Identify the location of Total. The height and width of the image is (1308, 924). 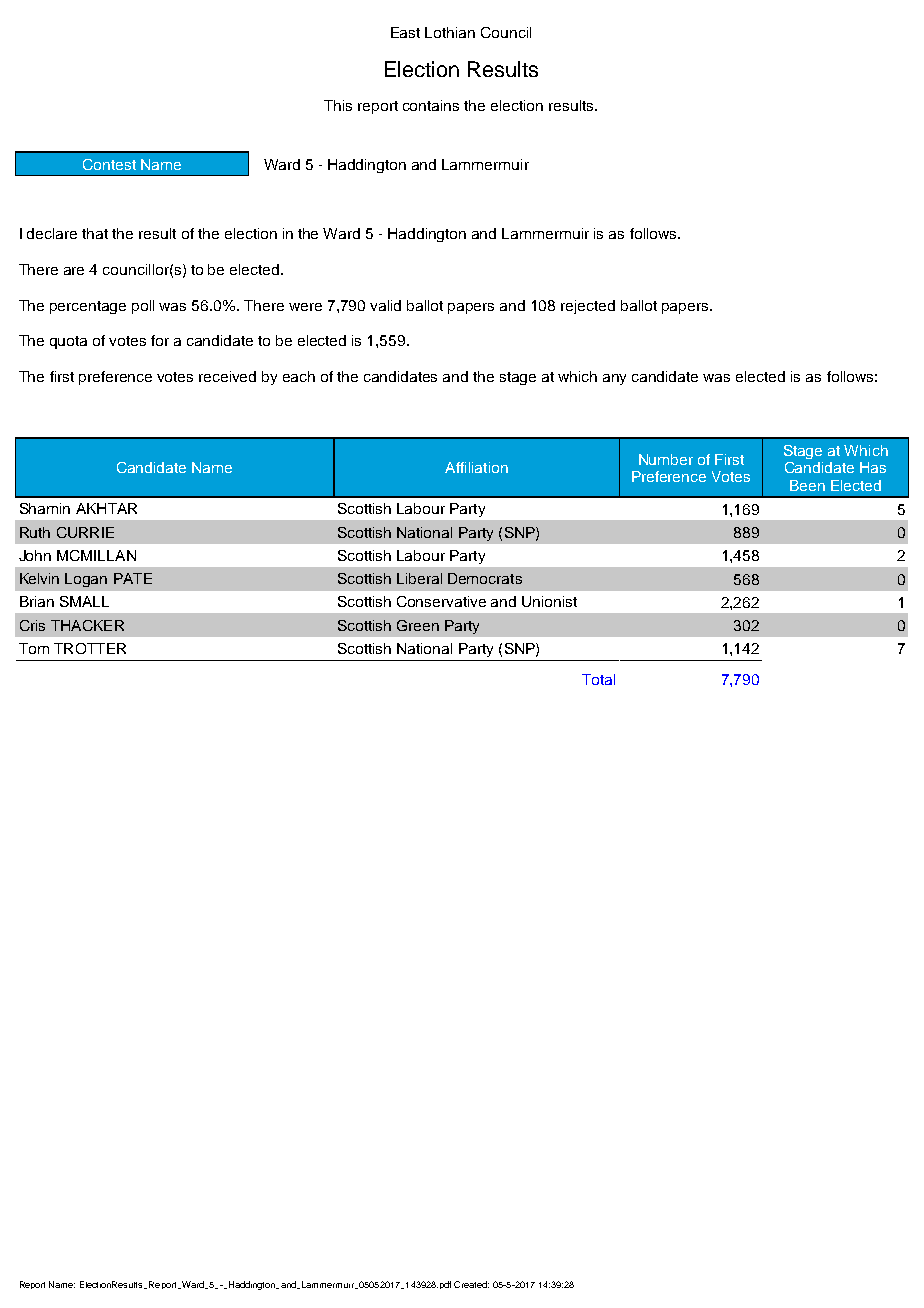
(598, 679).
